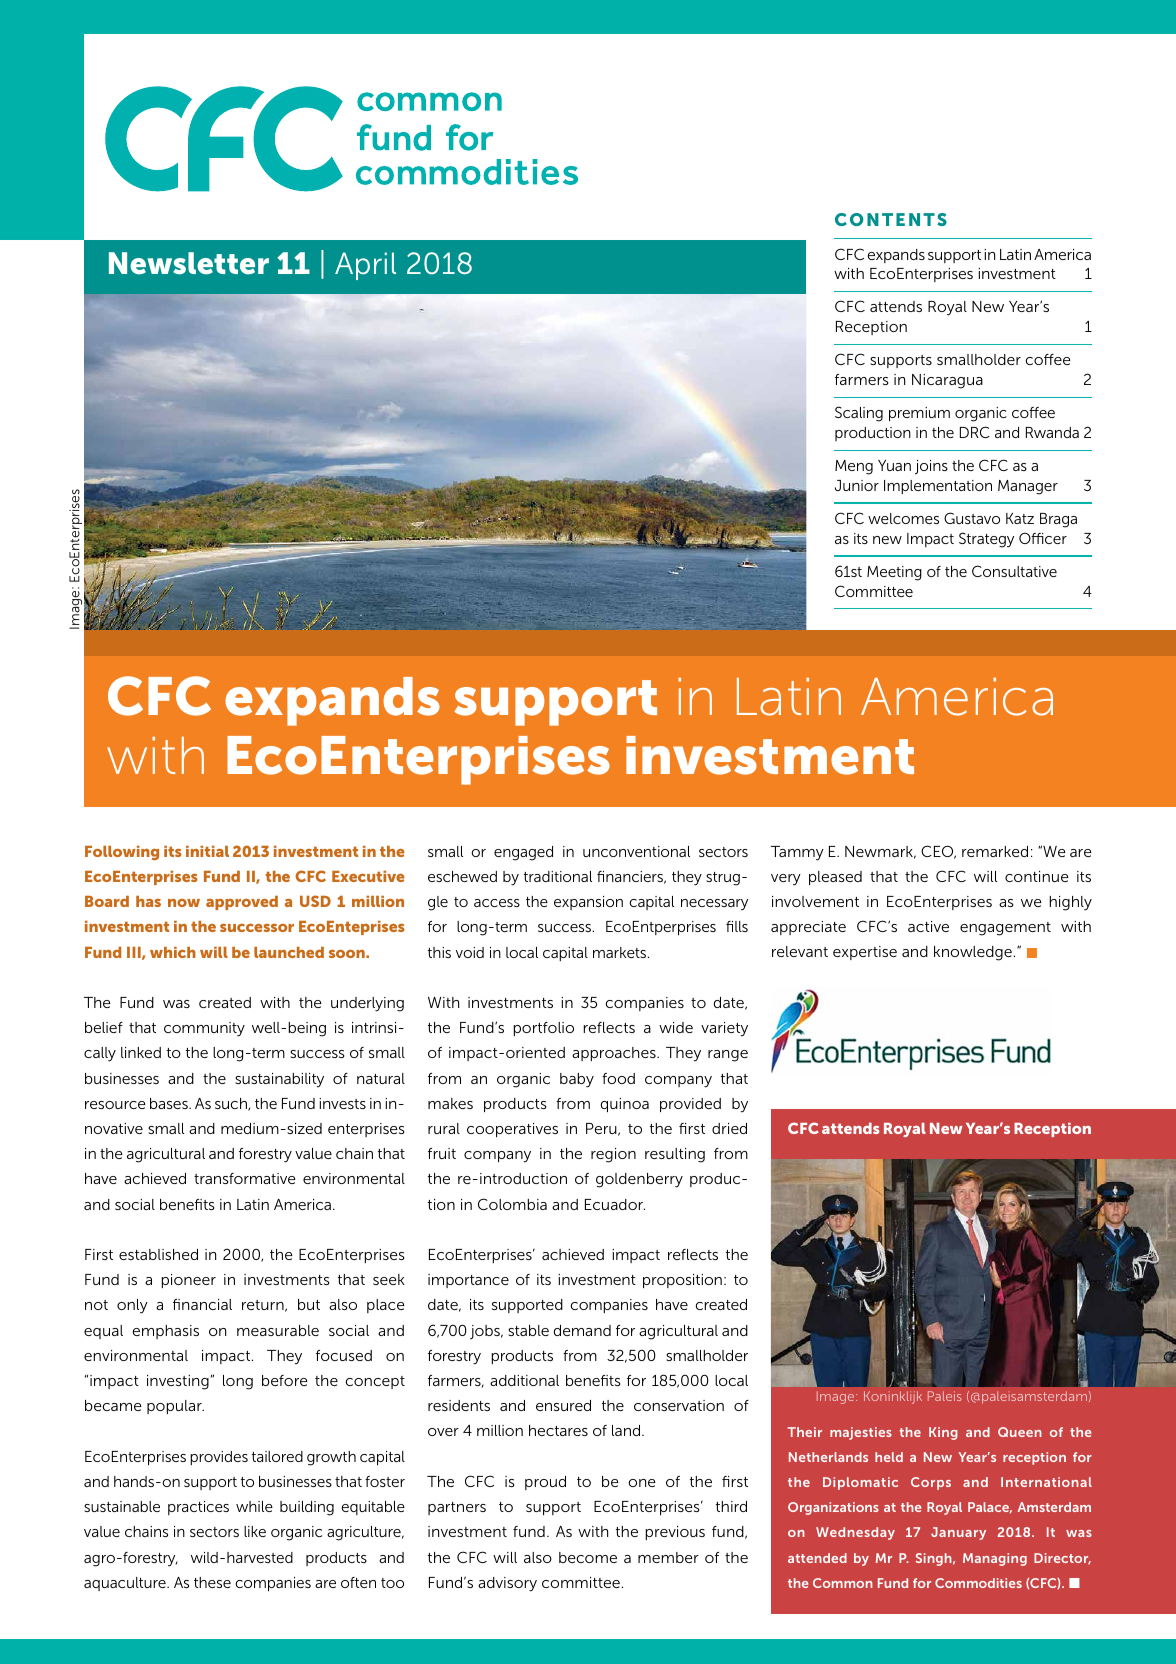 This image has width=1176, height=1664. Describe the element at coordinates (857, 485) in the image. I see `Junior` at that location.
